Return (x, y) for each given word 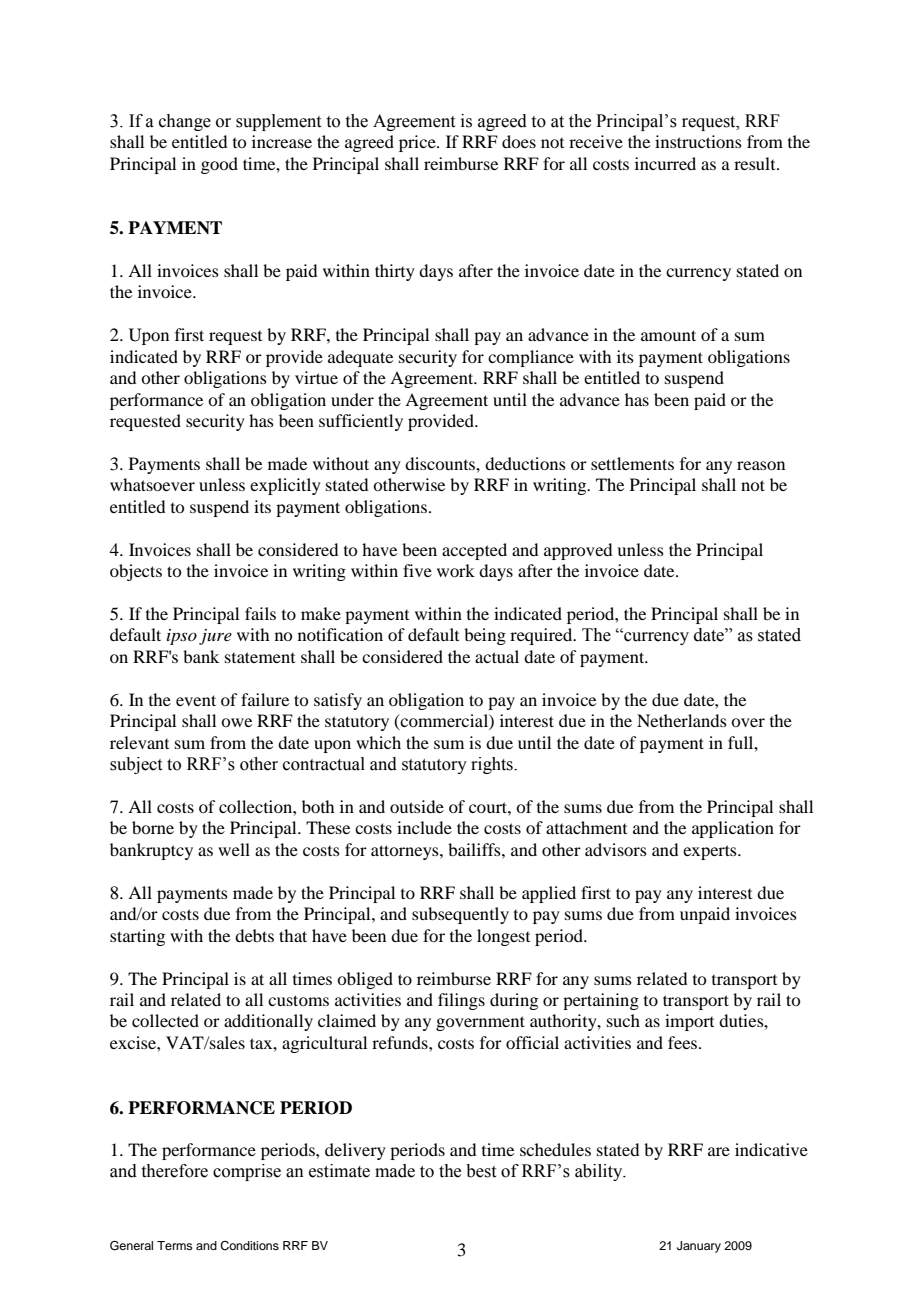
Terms (175, 1245)
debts (254, 935)
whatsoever (152, 484)
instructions (698, 141)
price (418, 143)
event (196, 700)
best (481, 1171)
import (689, 1022)
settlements (632, 463)
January (699, 1247)
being (485, 636)
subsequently (460, 915)
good (219, 165)
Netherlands (682, 720)
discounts (441, 463)
